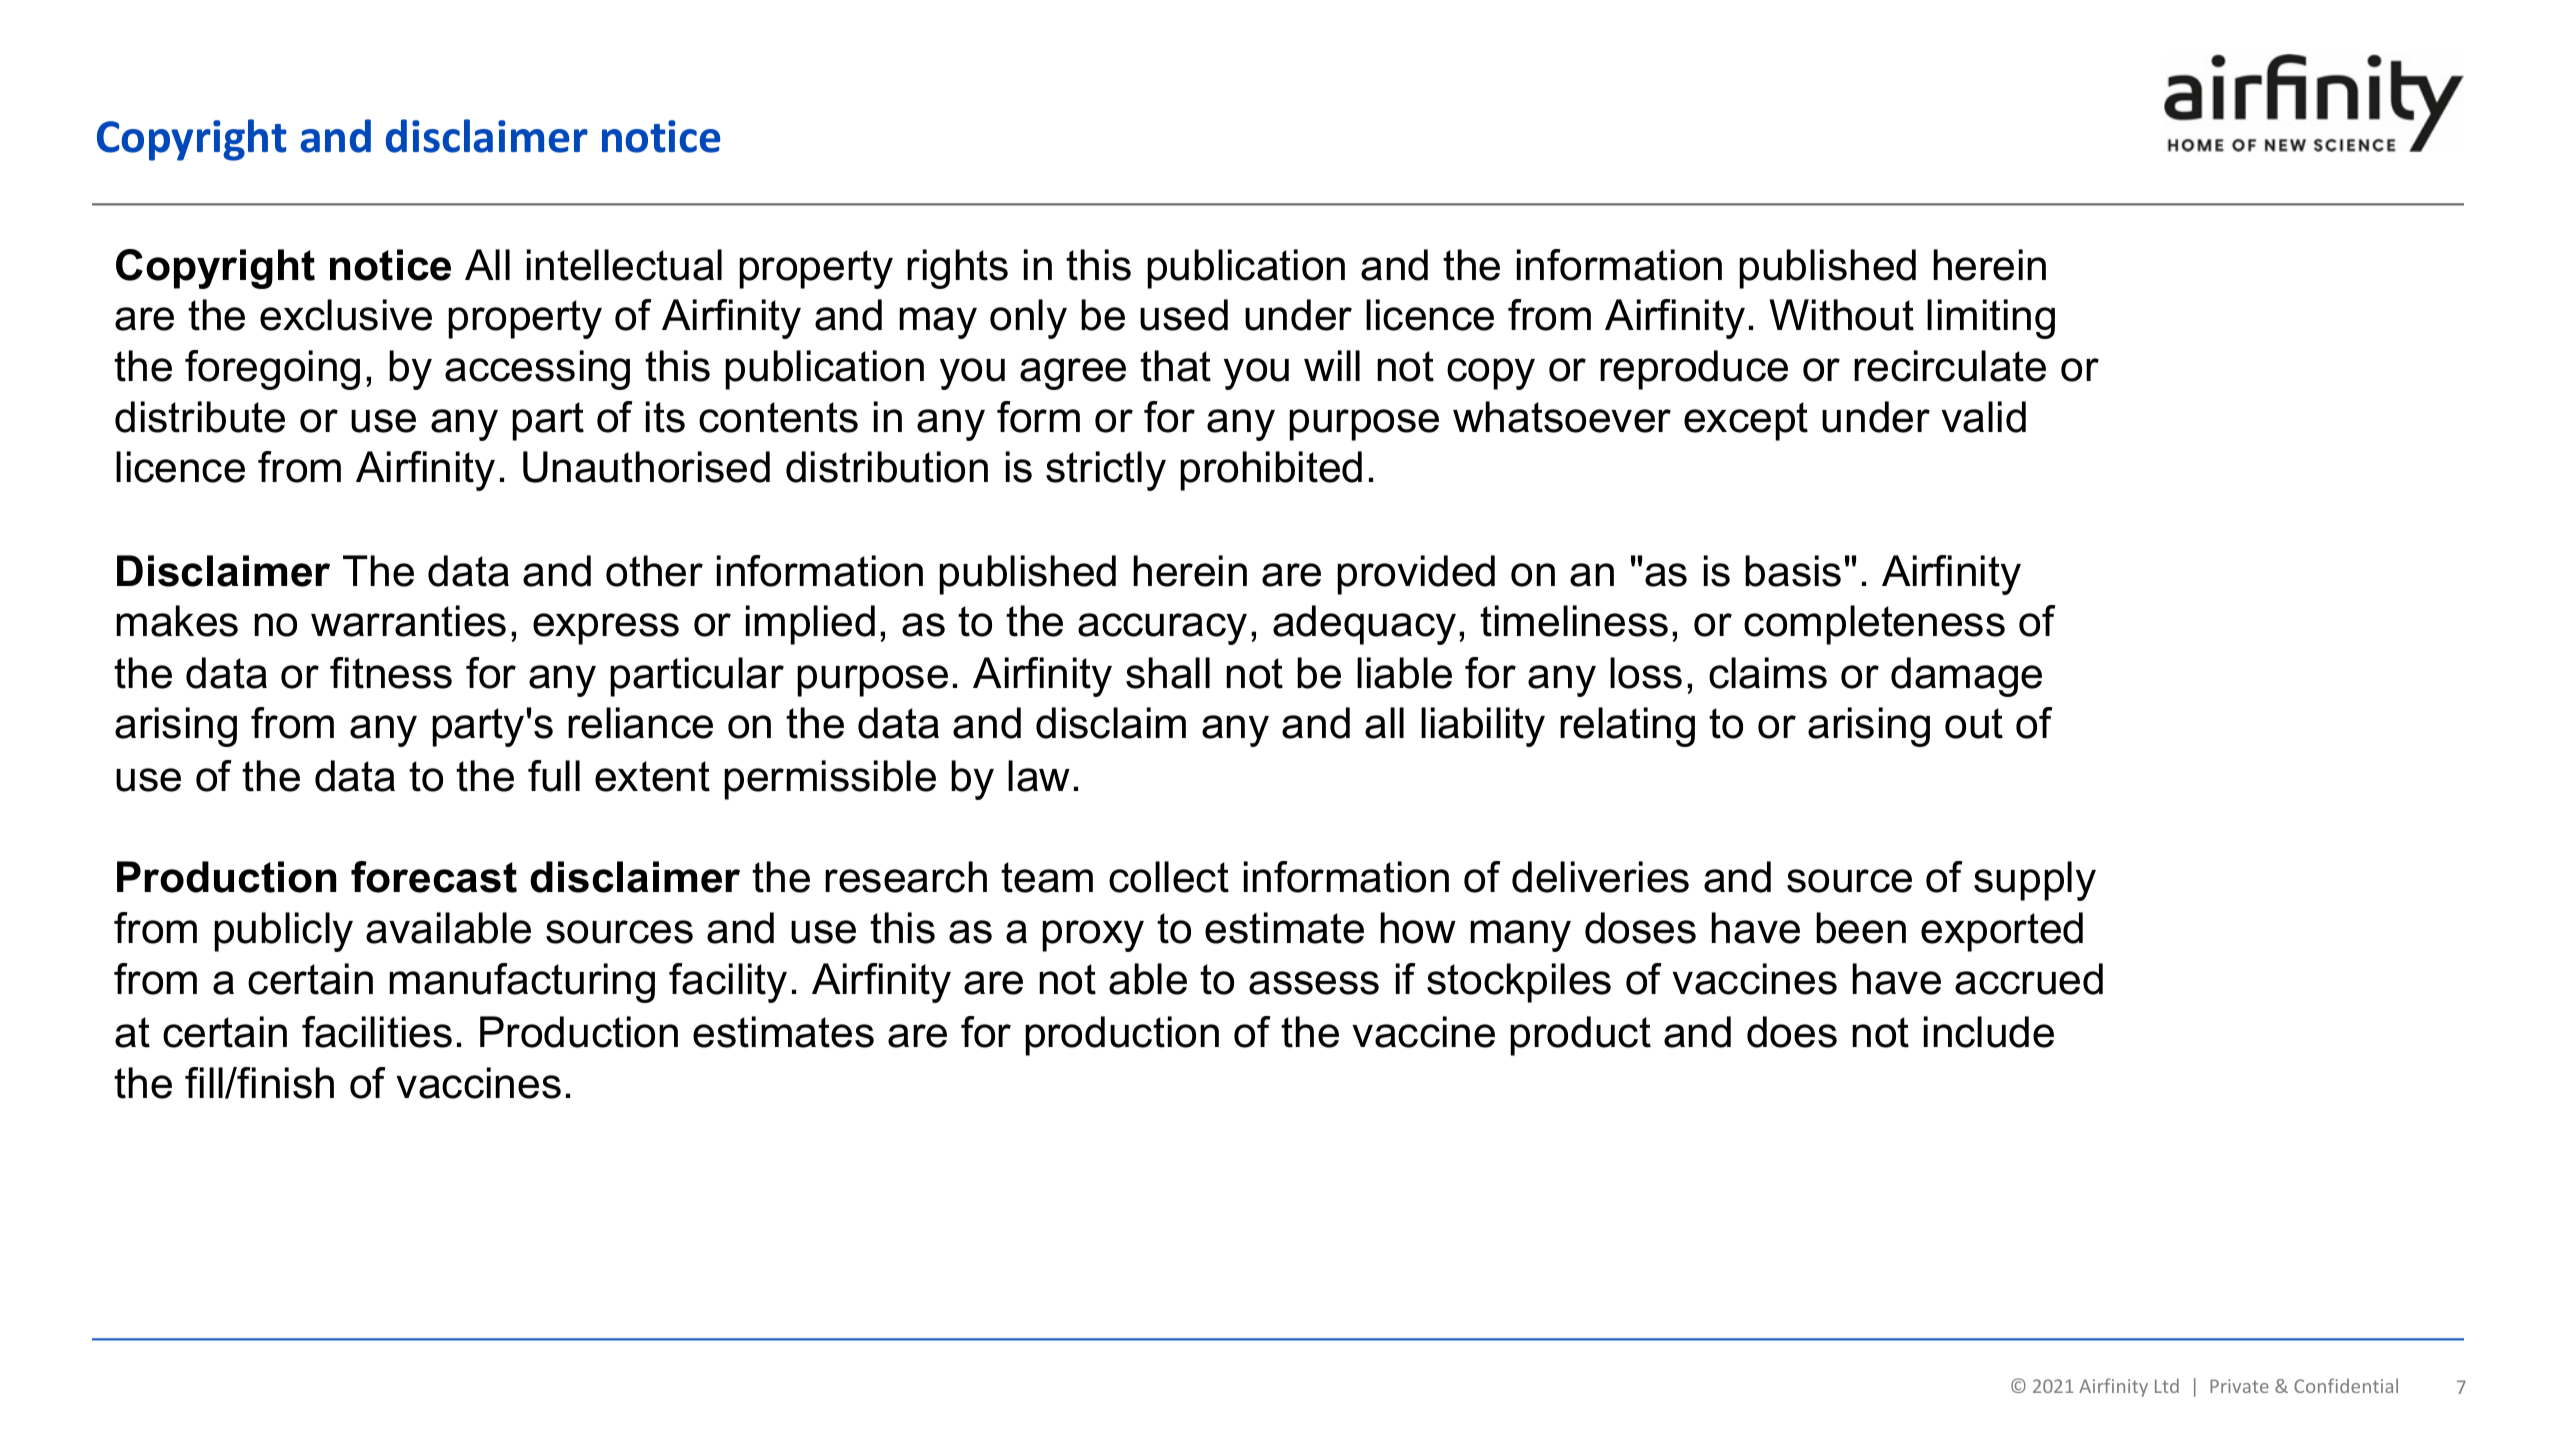 The height and width of the document is (1439, 2558). What do you see at coordinates (1991, 319) in the document?
I see `limiting` at bounding box center [1991, 319].
